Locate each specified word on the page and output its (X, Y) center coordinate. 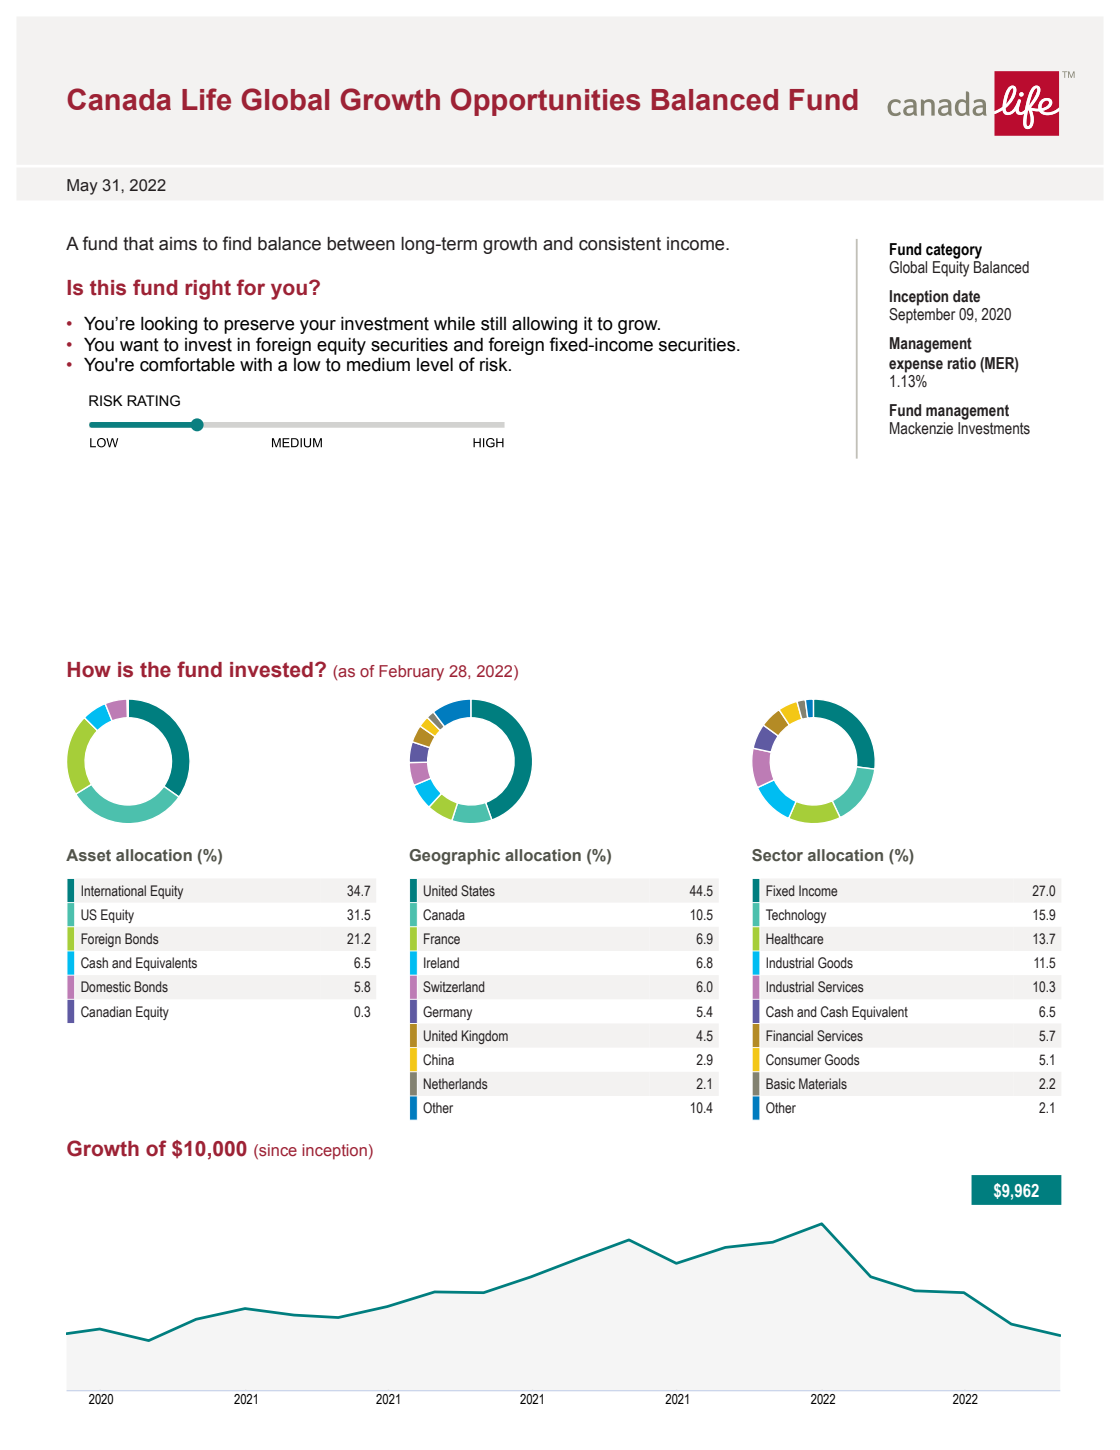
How (89, 670)
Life (206, 99)
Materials (823, 1084)
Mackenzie (921, 428)
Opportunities (545, 102)
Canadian (106, 1012)
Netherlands (456, 1083)
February (411, 673)
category (954, 251)
